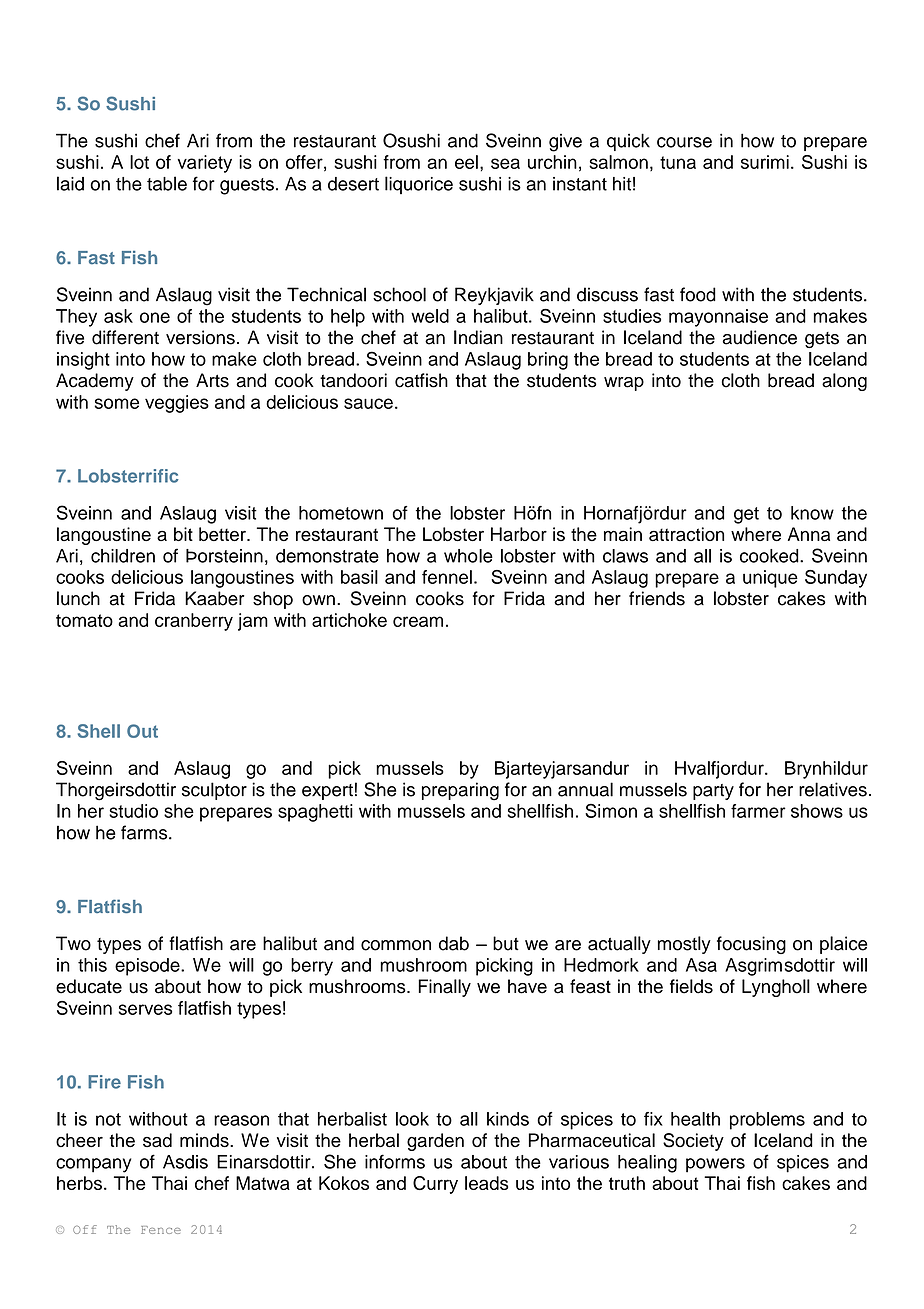 The width and height of the image is (924, 1309). What do you see at coordinates (167, 183) in the image?
I see `table` at bounding box center [167, 183].
